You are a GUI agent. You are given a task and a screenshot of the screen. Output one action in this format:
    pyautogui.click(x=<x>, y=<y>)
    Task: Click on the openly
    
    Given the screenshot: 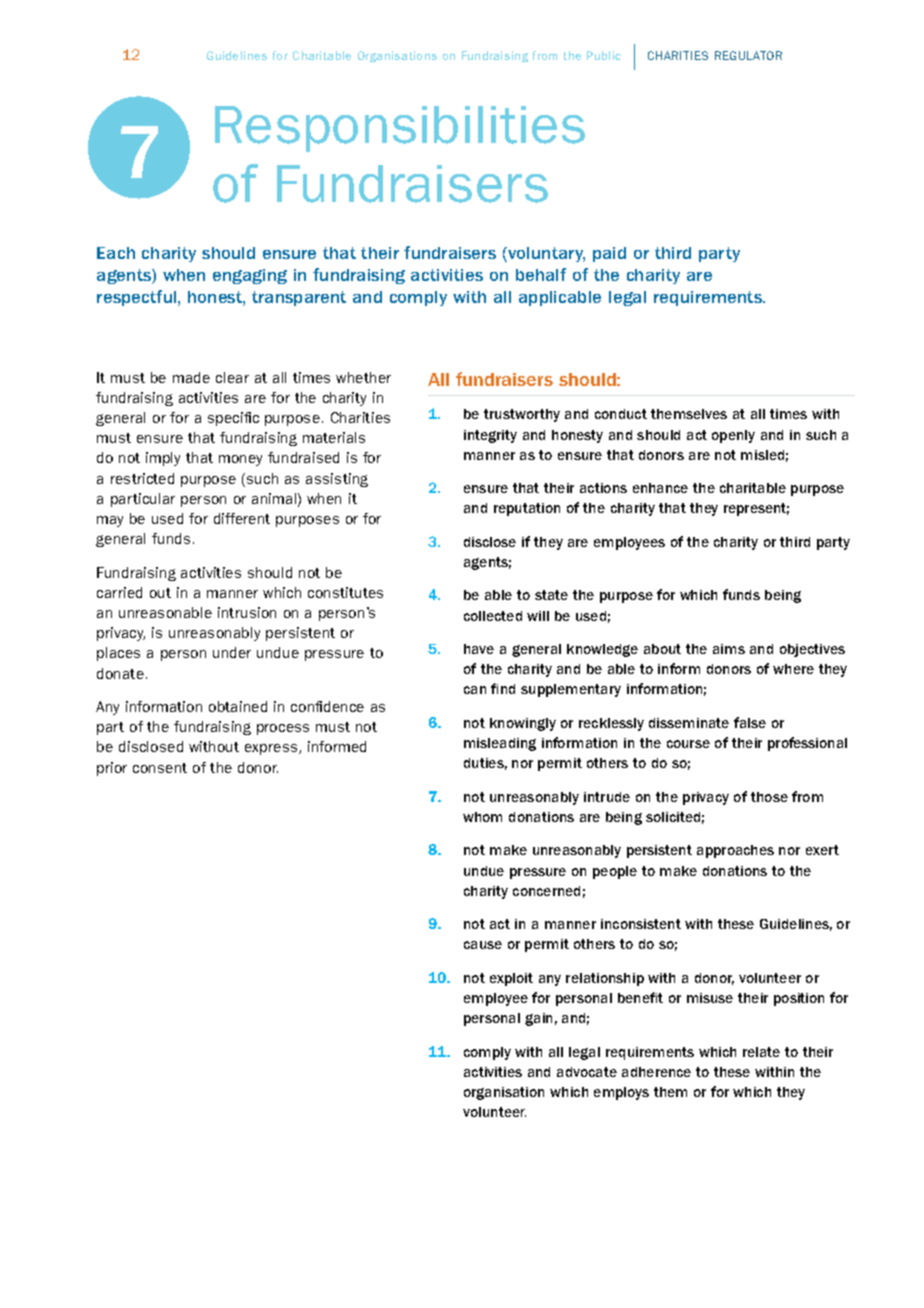 What is the action you would take?
    pyautogui.click(x=733, y=436)
